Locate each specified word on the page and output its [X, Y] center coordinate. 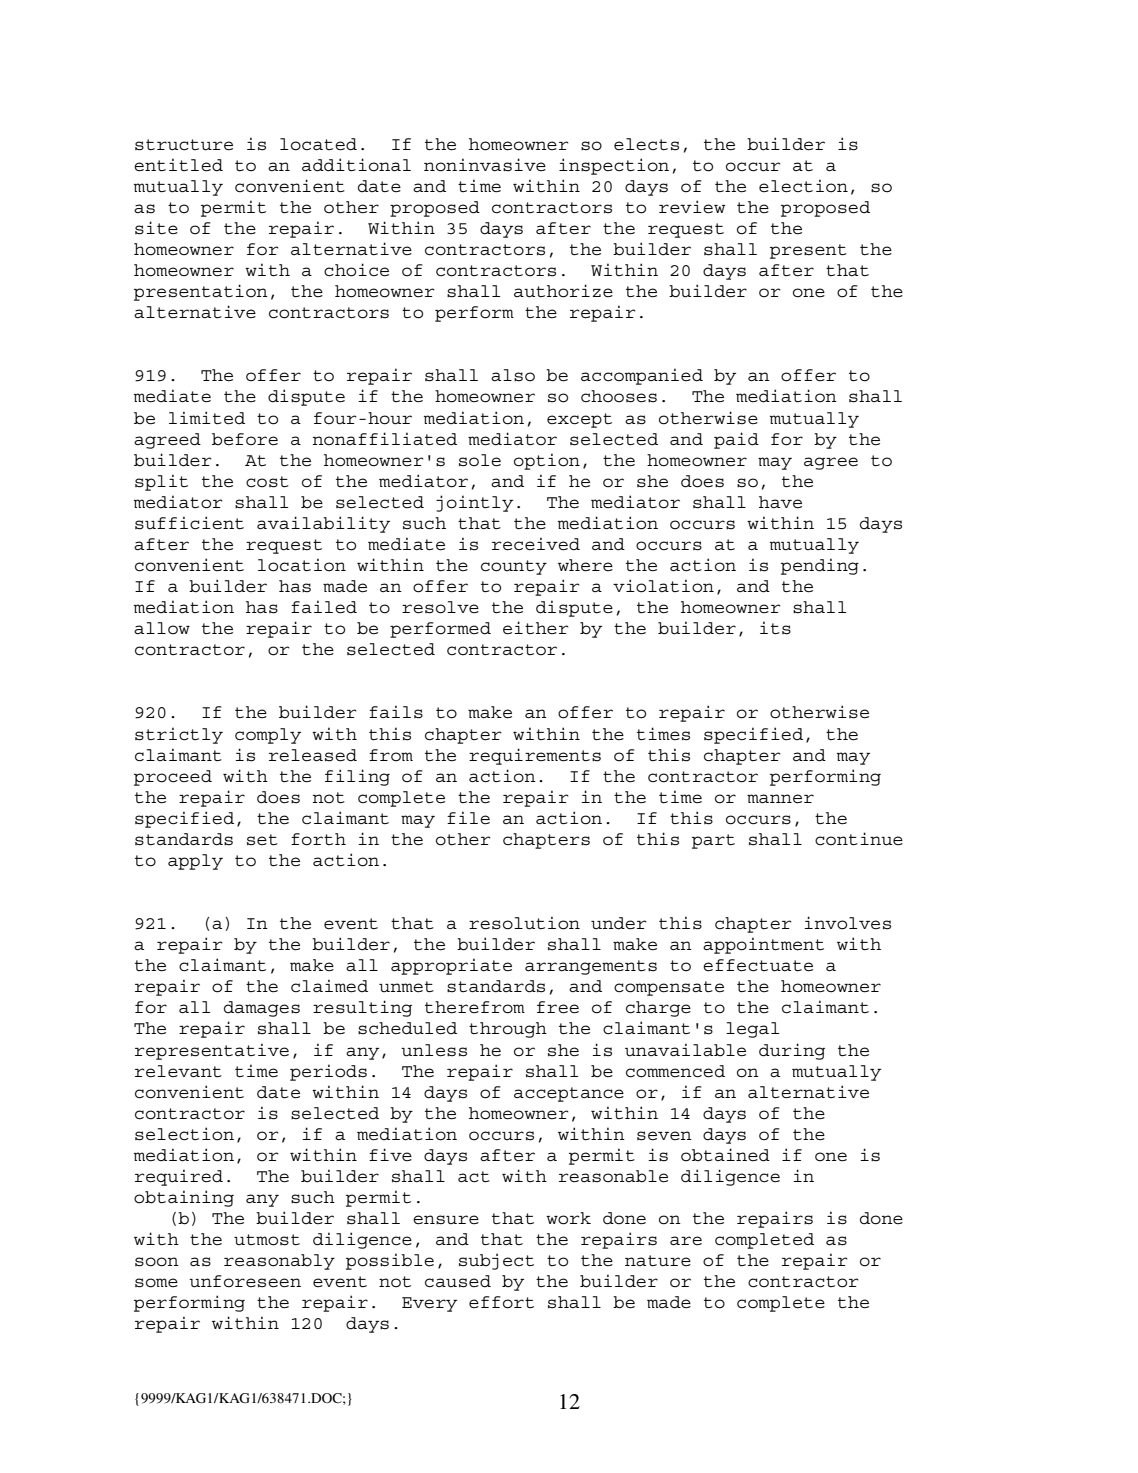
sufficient [189, 523]
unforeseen [245, 1281]
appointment [763, 945]
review [692, 207]
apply [195, 862]
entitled [178, 165]
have [780, 502]
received [536, 544]
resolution [524, 923]
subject [496, 1261]
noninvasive [485, 165]
